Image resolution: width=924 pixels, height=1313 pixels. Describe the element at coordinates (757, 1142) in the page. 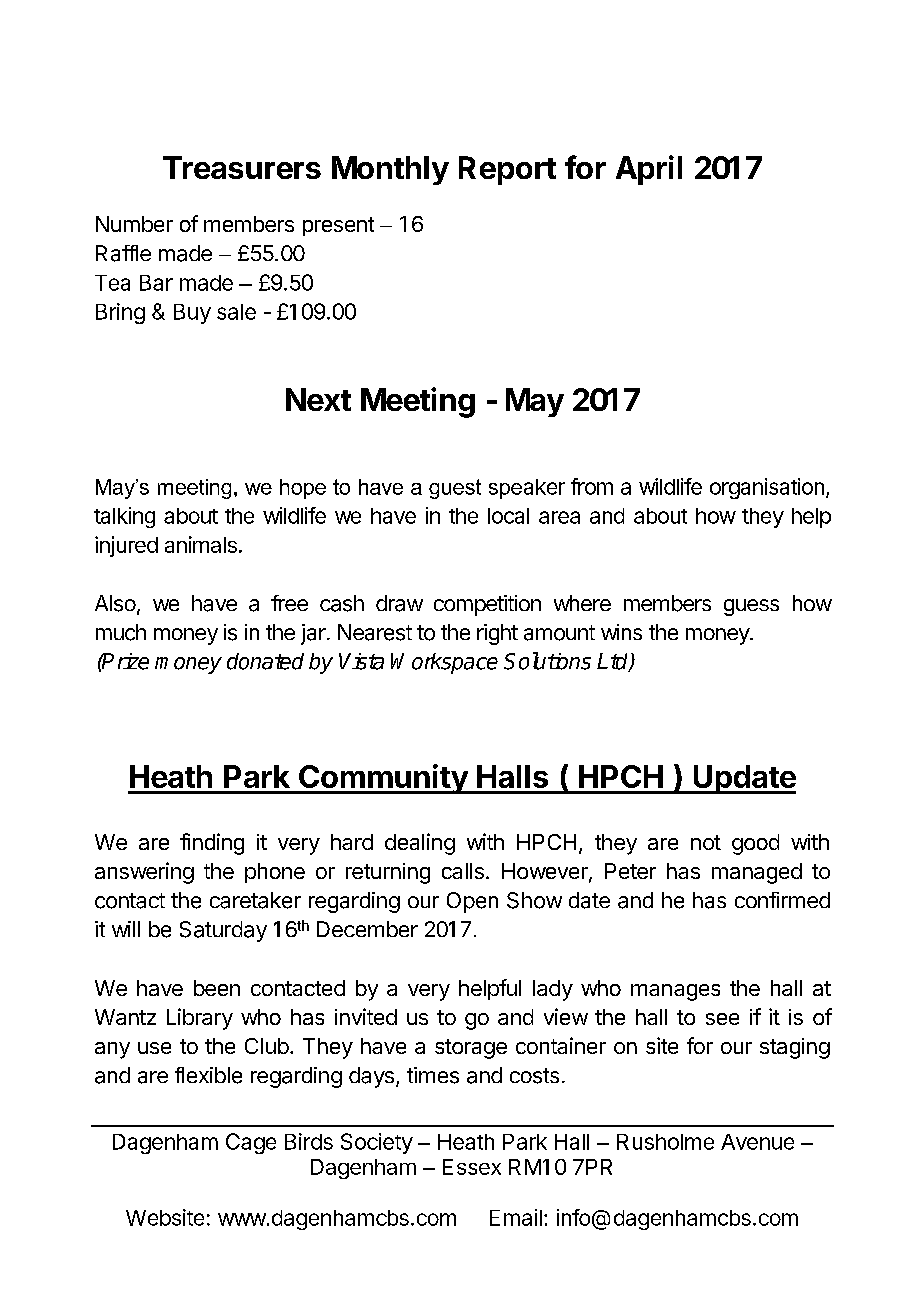

I see `Avenue` at that location.
